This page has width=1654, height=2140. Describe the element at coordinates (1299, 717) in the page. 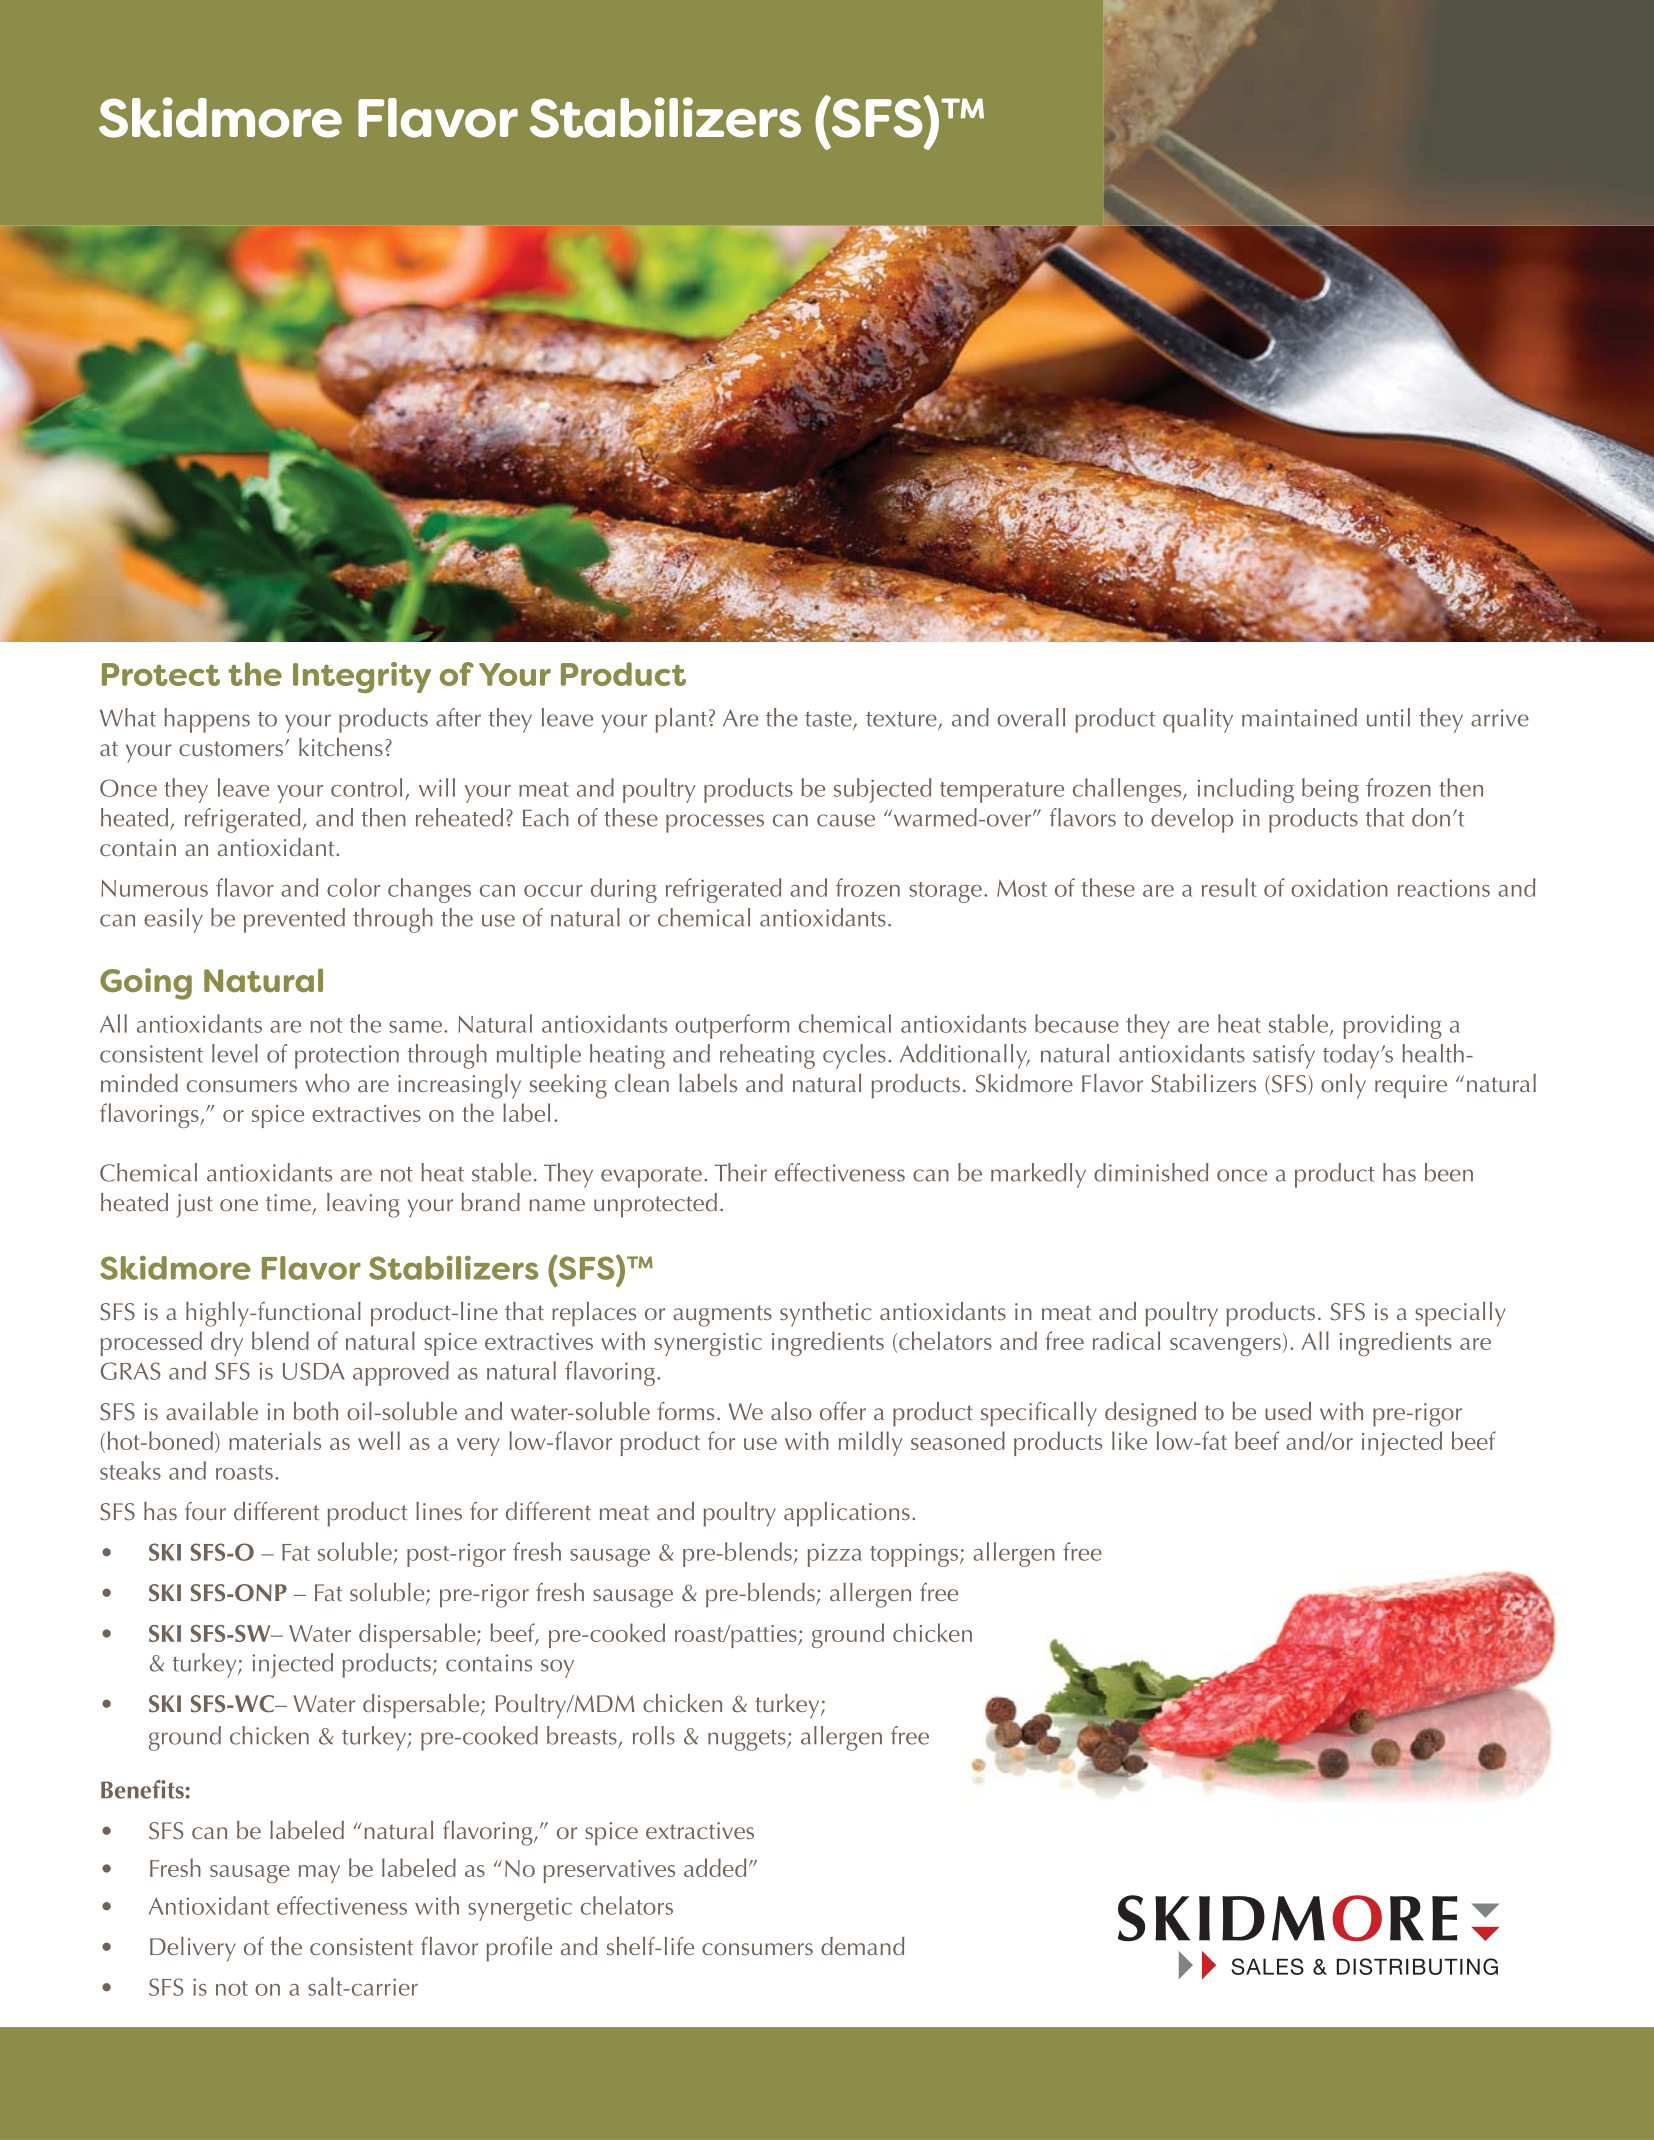

I see `maintained` at that location.
